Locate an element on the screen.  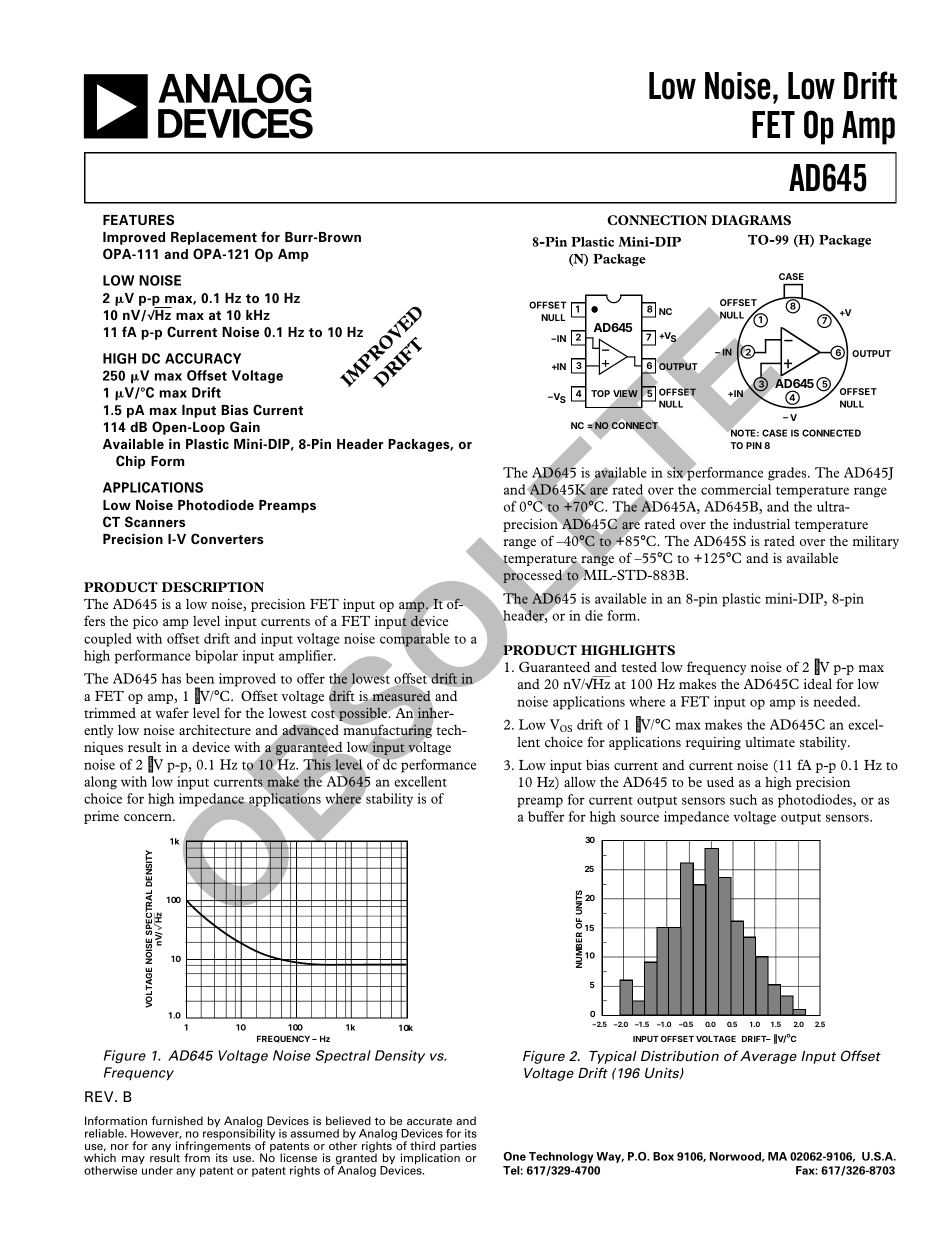
DIAGRAMS is located at coordinates (751, 220).
